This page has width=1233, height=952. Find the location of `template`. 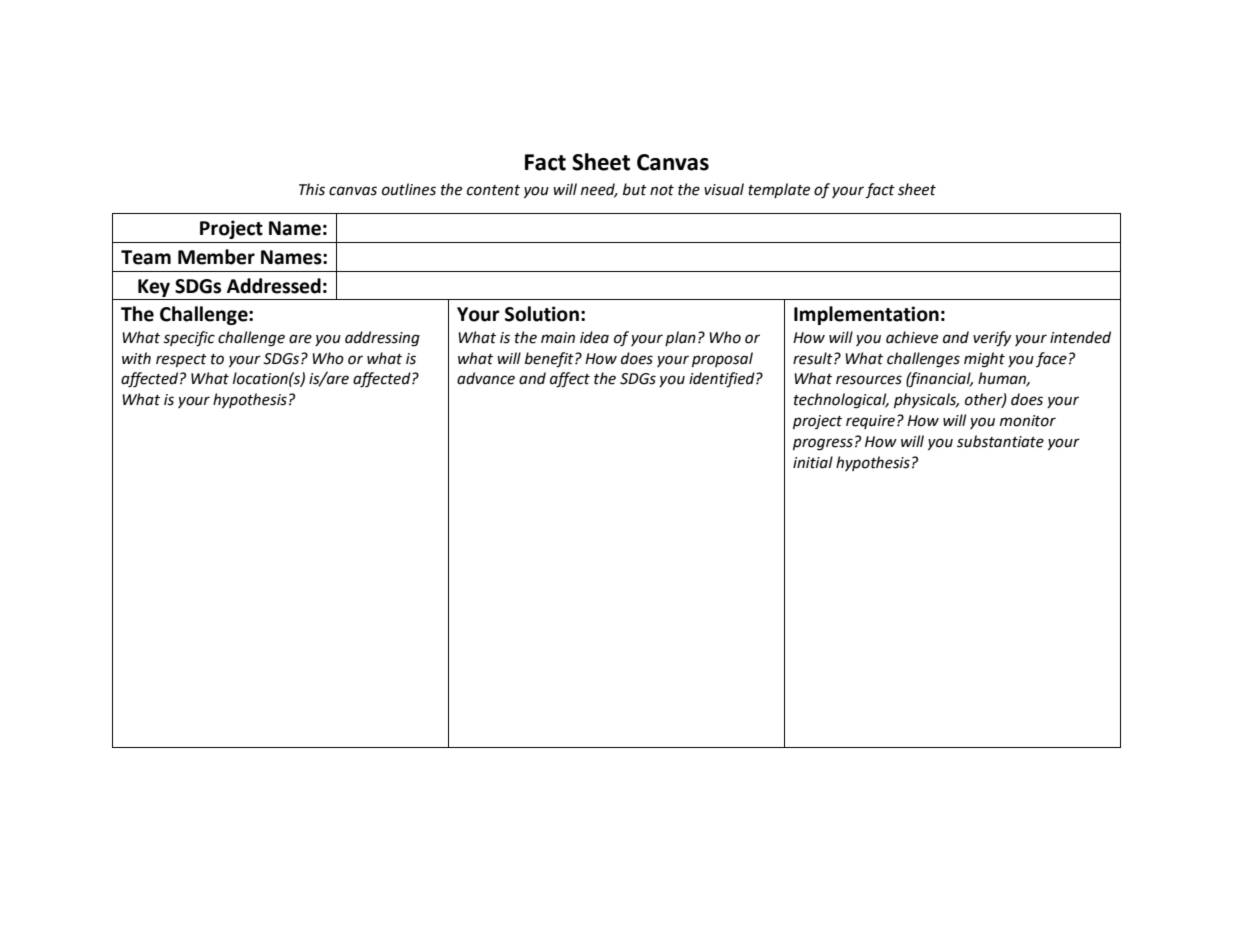

template is located at coordinates (779, 190).
